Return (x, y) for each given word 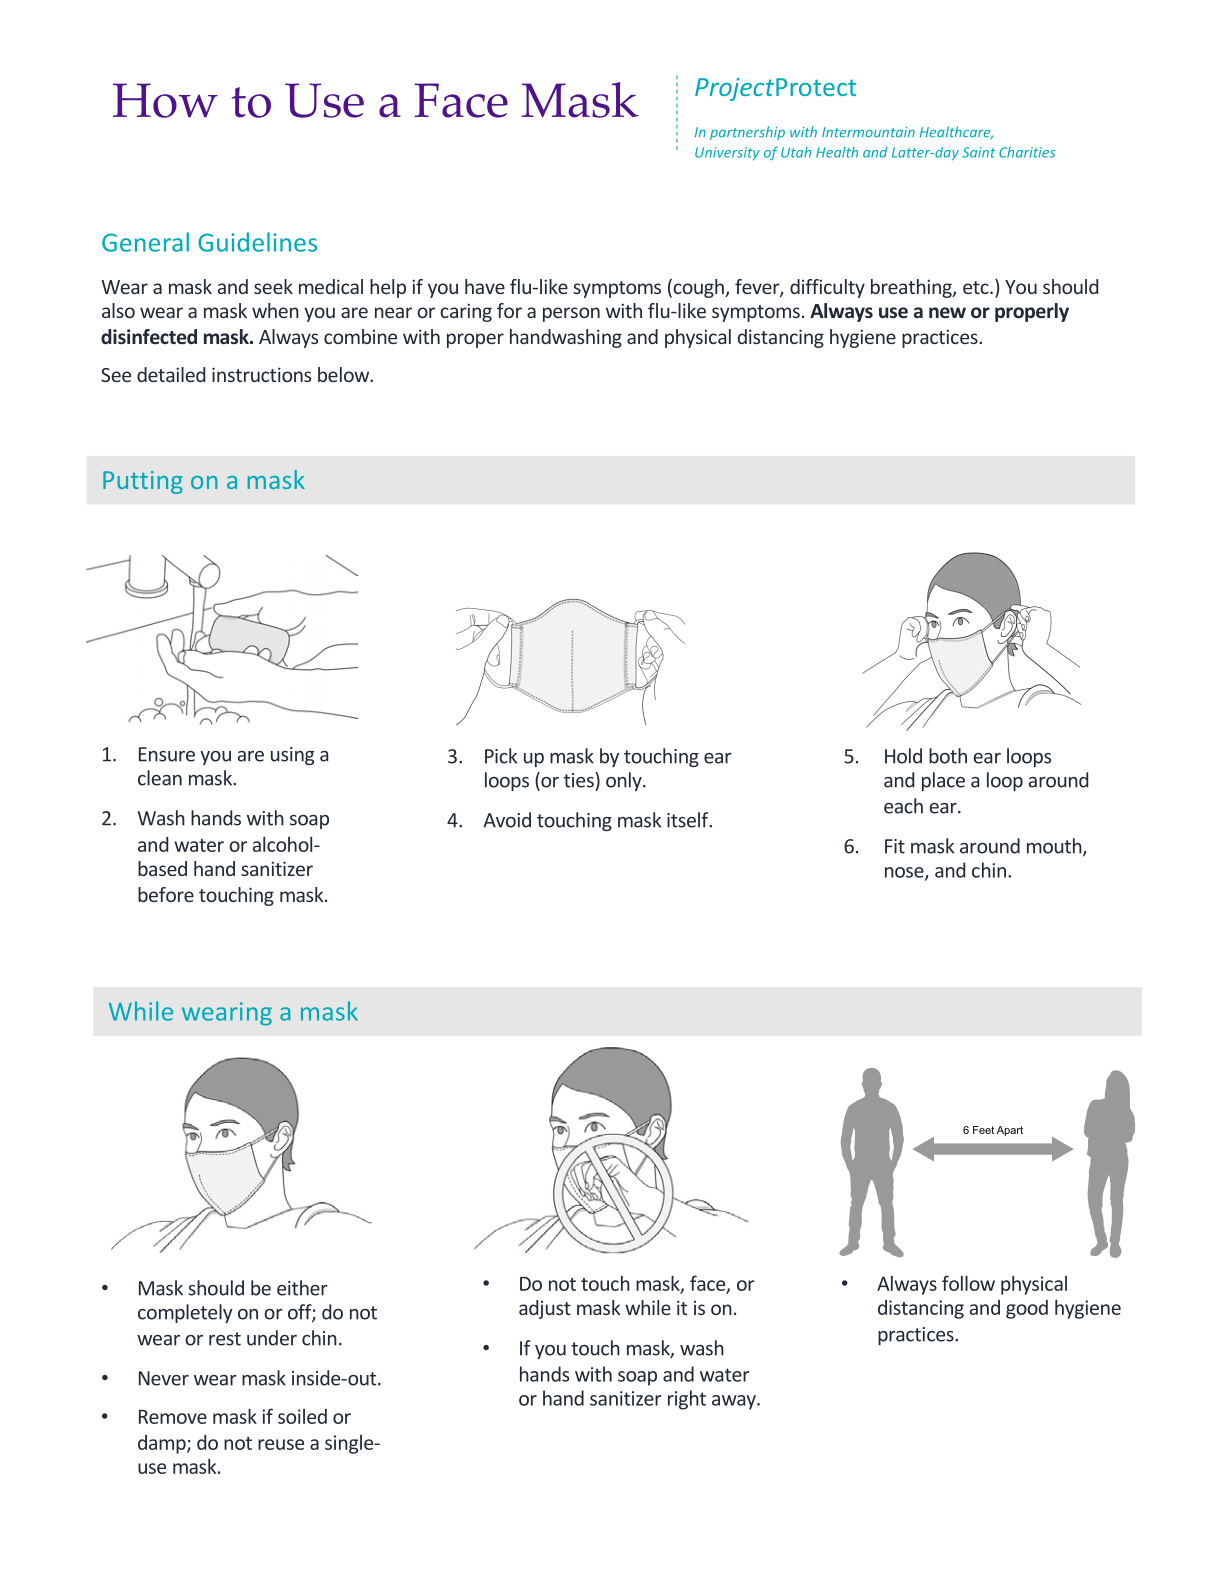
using (292, 756)
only (625, 781)
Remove (173, 1417)
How (165, 100)
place (943, 781)
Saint (978, 152)
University (727, 153)
